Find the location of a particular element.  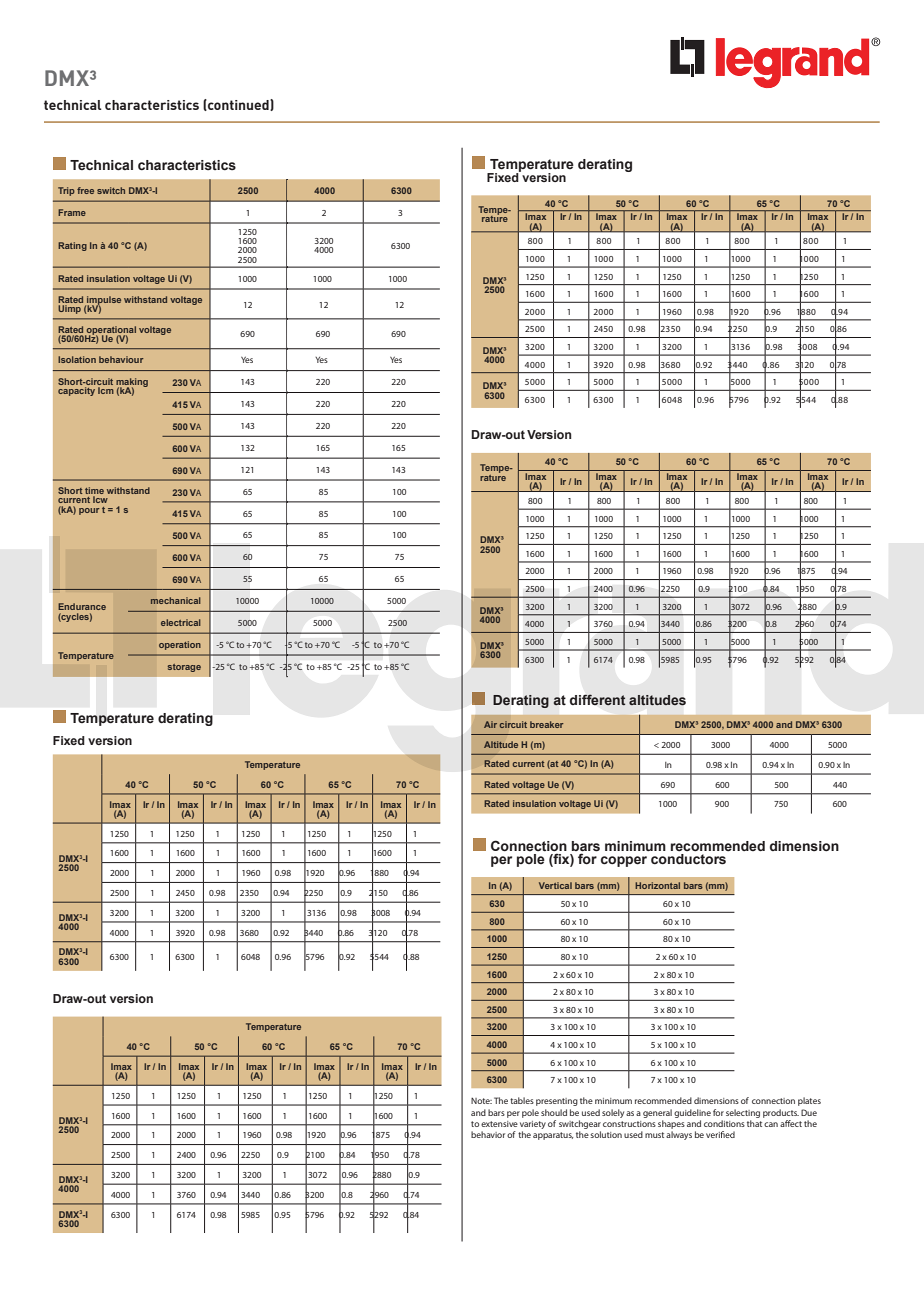

different is located at coordinates (597, 699).
